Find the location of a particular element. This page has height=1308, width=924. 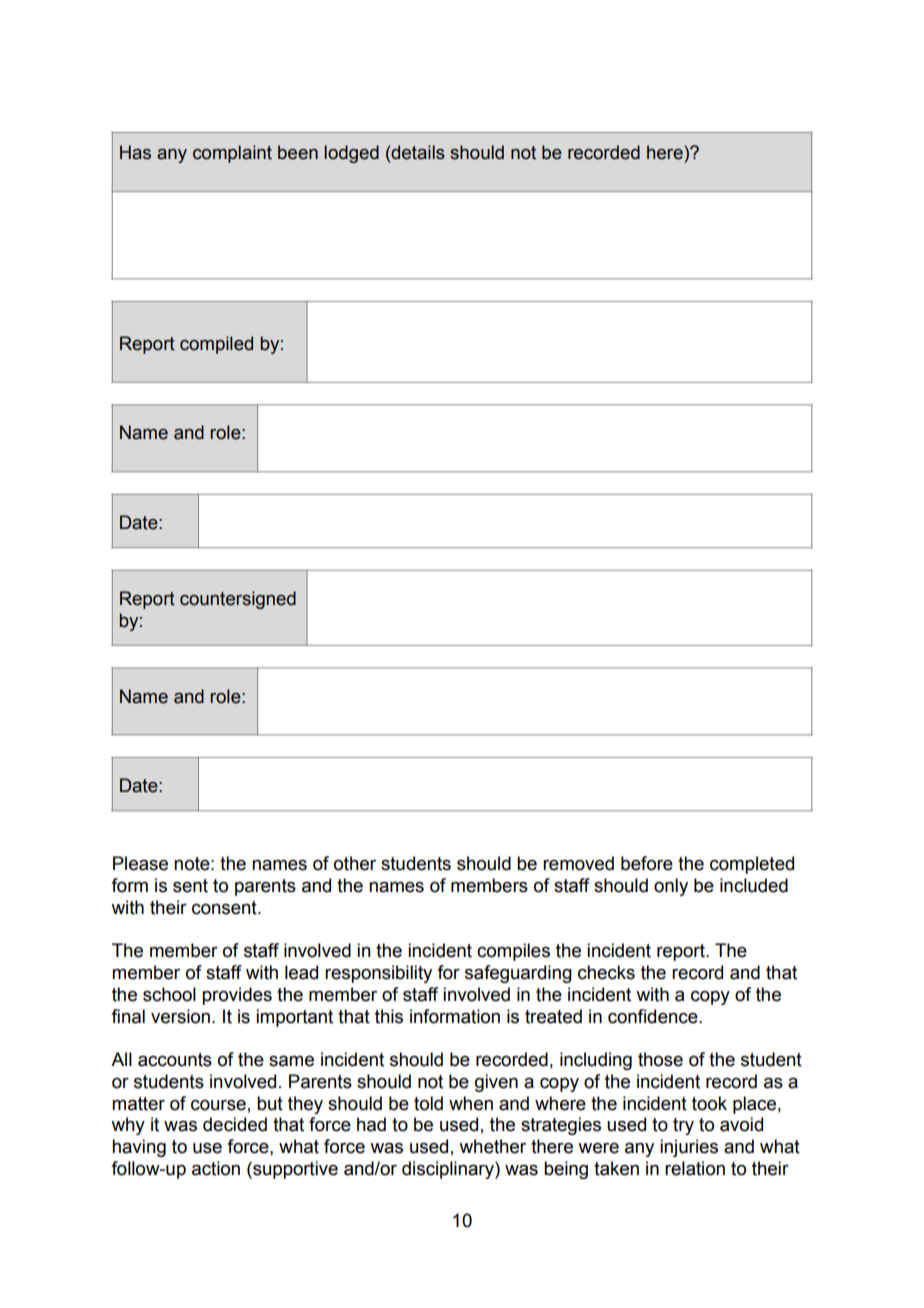

action is located at coordinates (216, 1168).
